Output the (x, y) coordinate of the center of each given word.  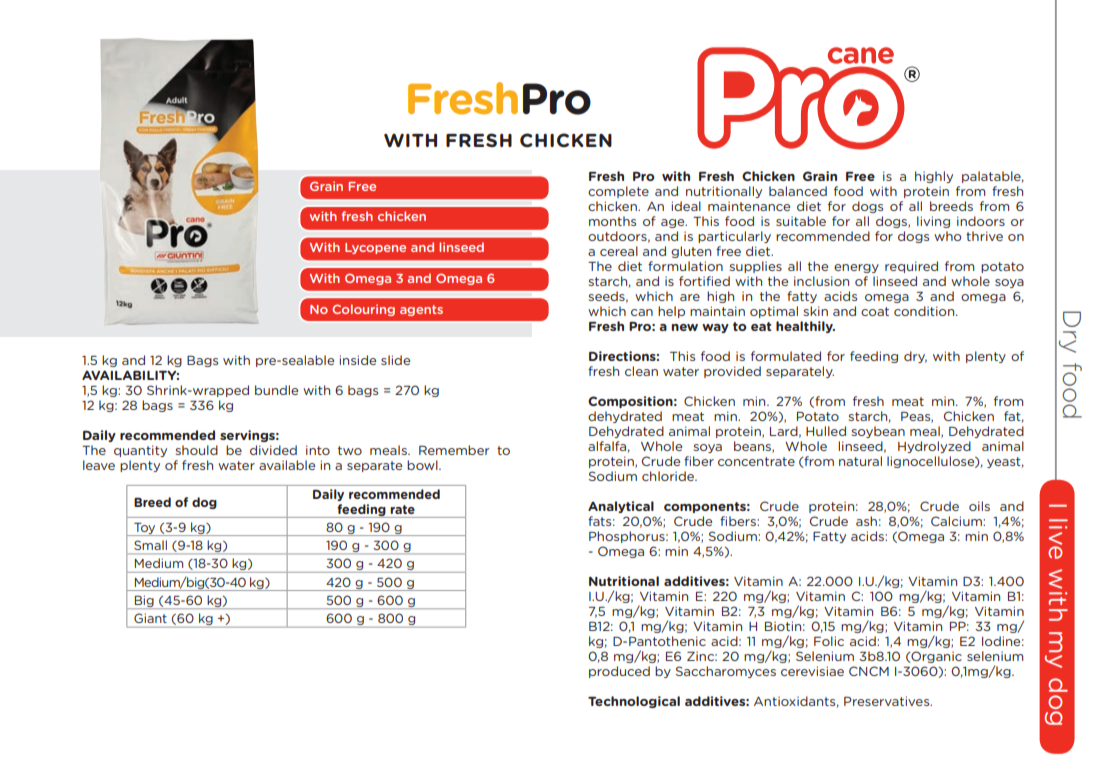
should (197, 450)
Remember (454, 450)
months (612, 221)
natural (860, 461)
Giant (150, 618)
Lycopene (375, 248)
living (933, 222)
